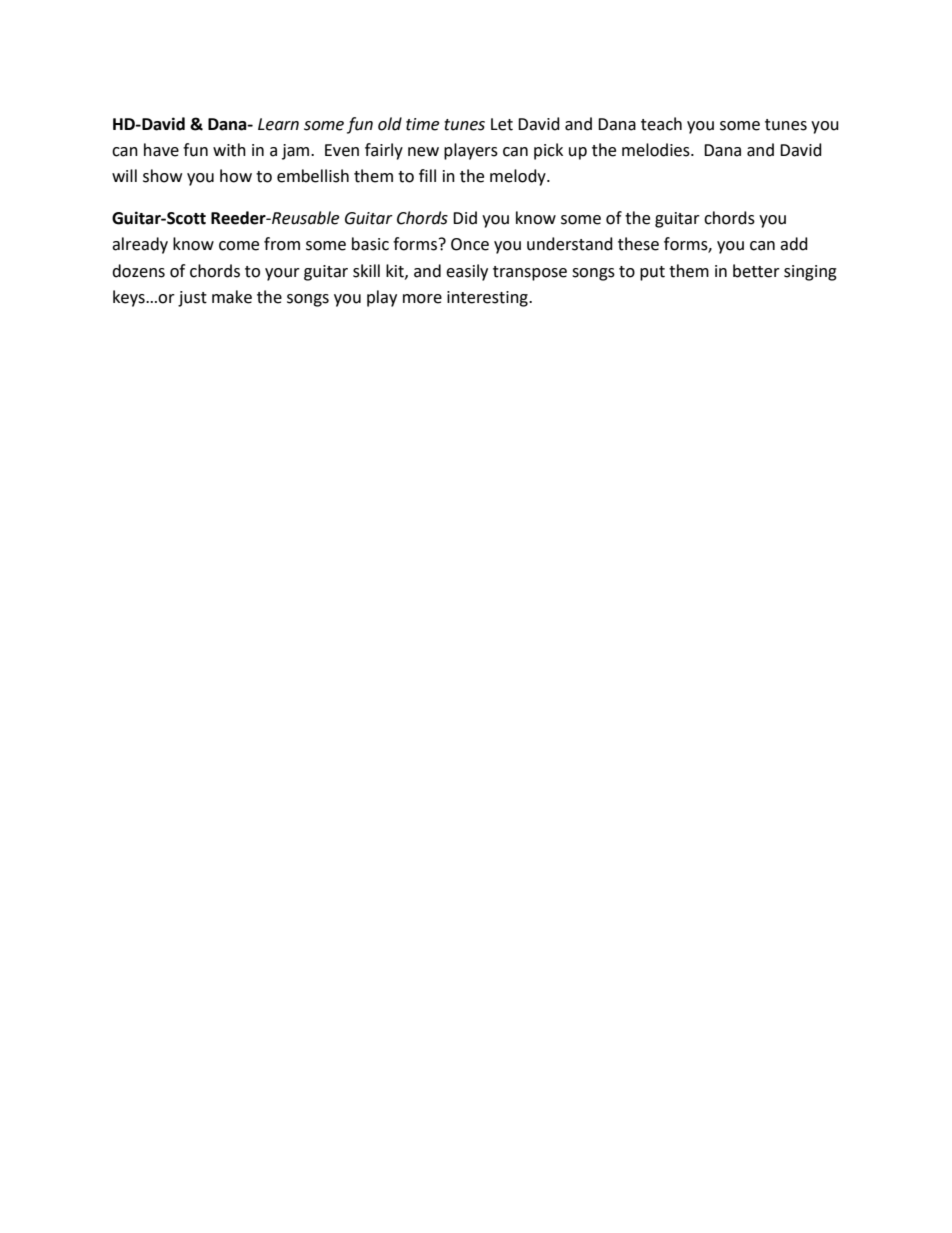  Describe the element at coordinates (756, 271) in the screenshot. I see `better` at that location.
